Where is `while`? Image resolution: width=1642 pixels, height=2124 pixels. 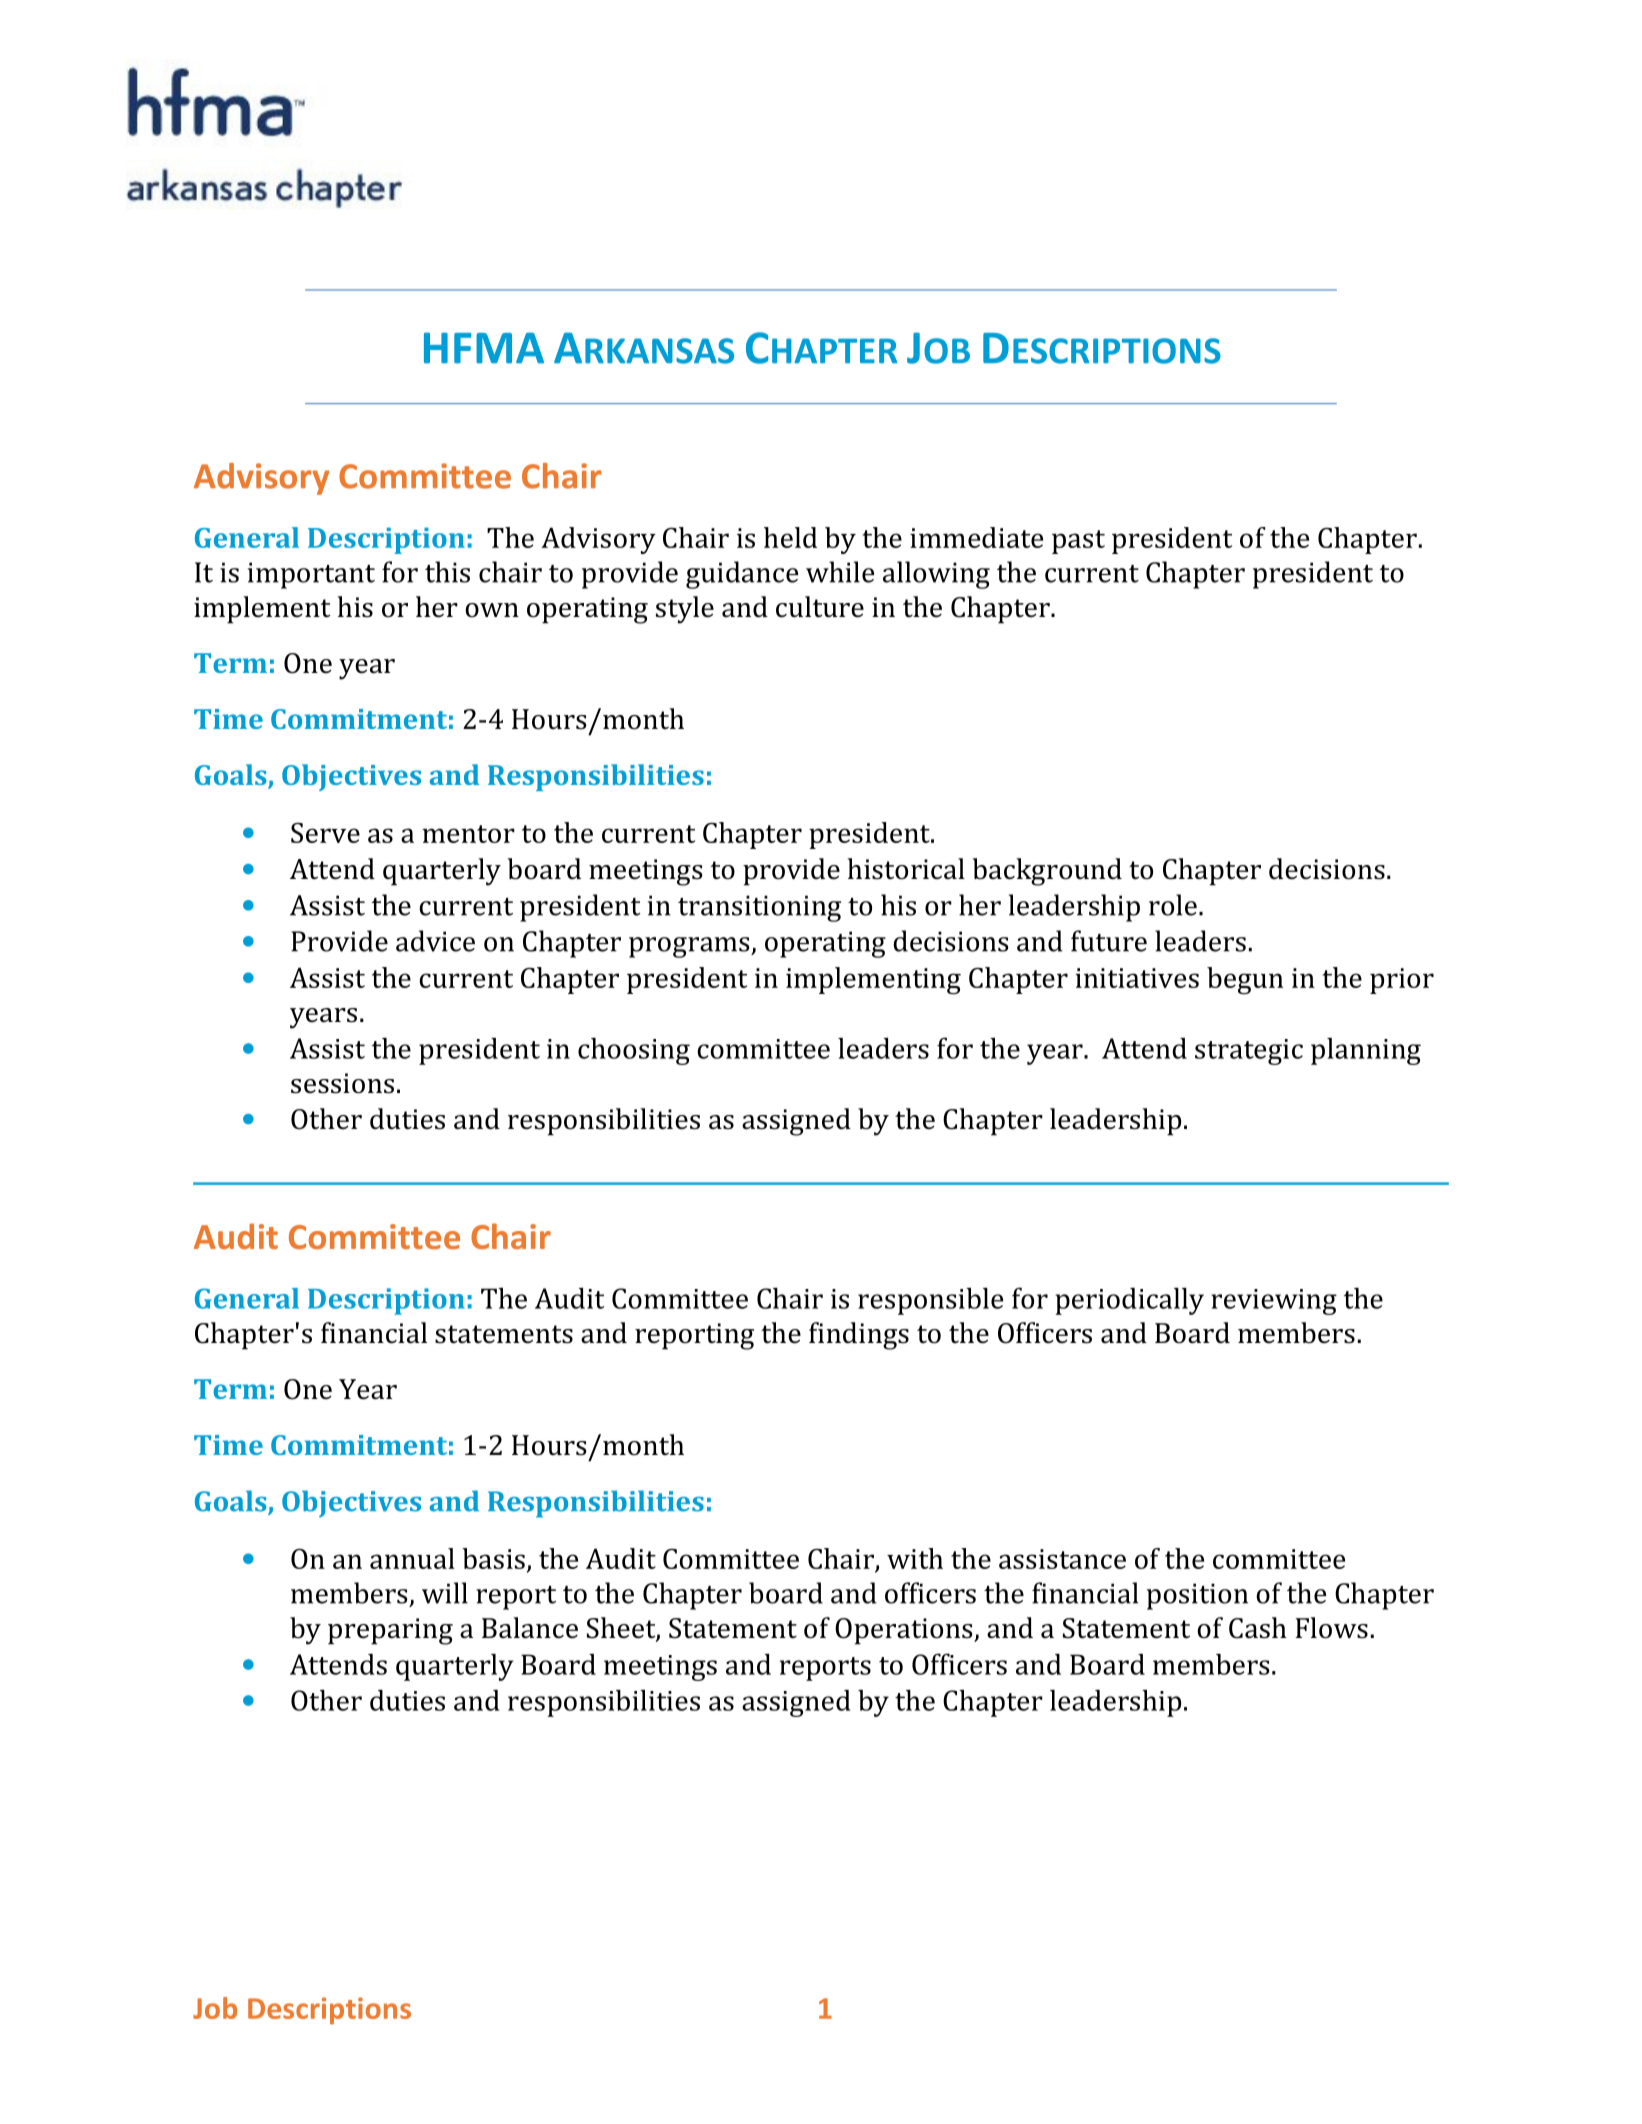
while is located at coordinates (840, 572).
